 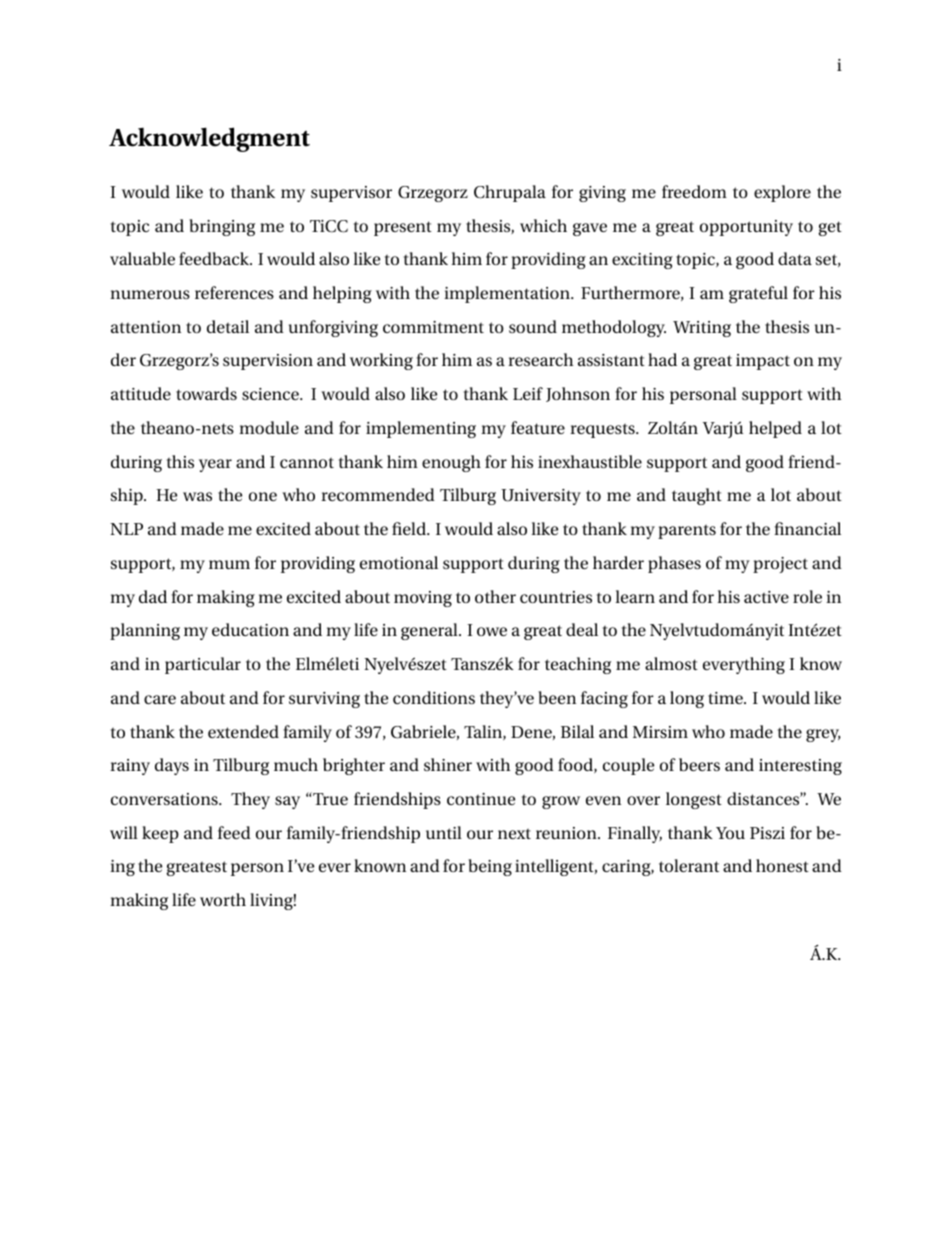 What do you see at coordinates (223, 899) in the image?
I see `worth` at bounding box center [223, 899].
